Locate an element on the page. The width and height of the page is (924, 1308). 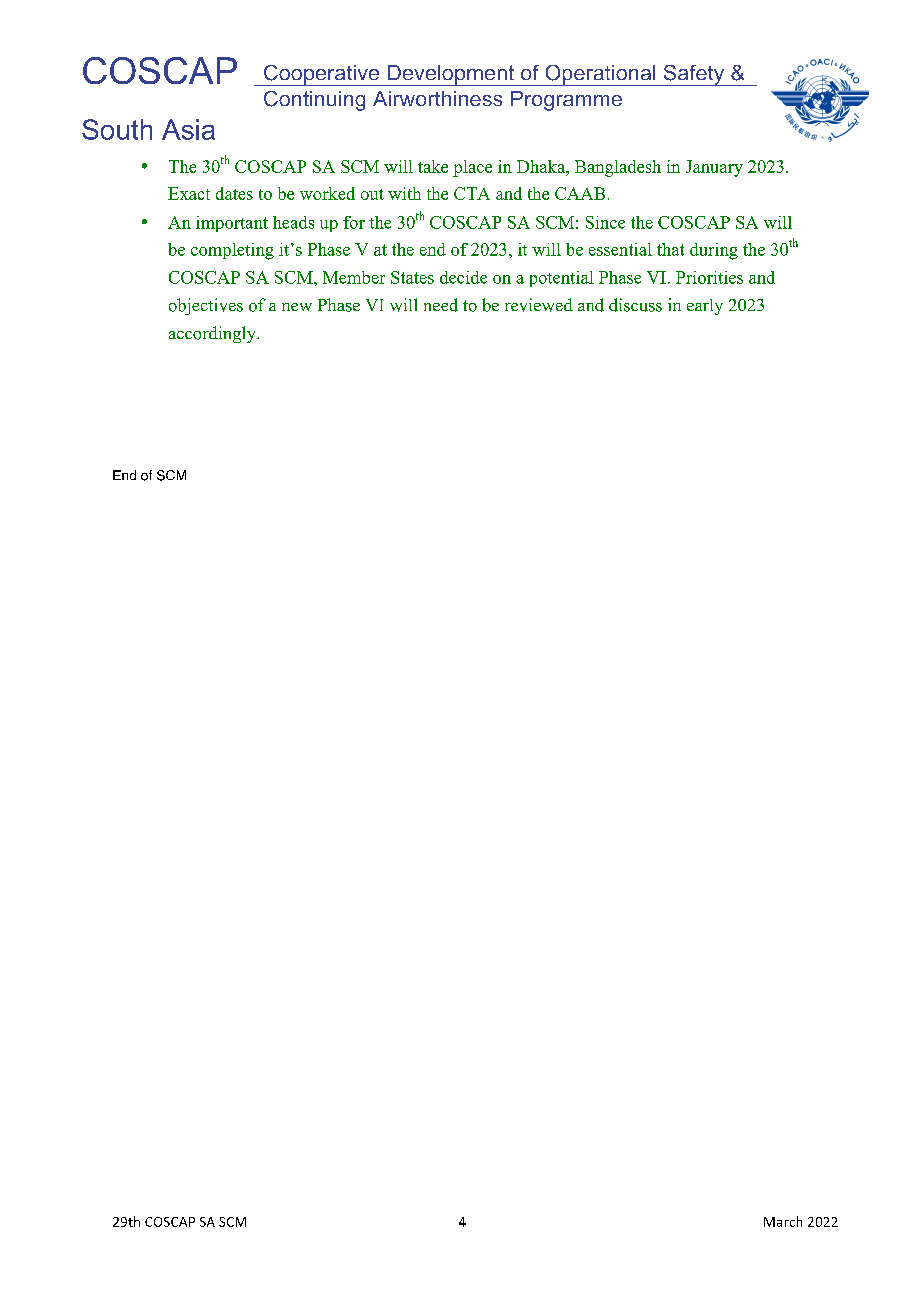
need is located at coordinates (441, 305).
